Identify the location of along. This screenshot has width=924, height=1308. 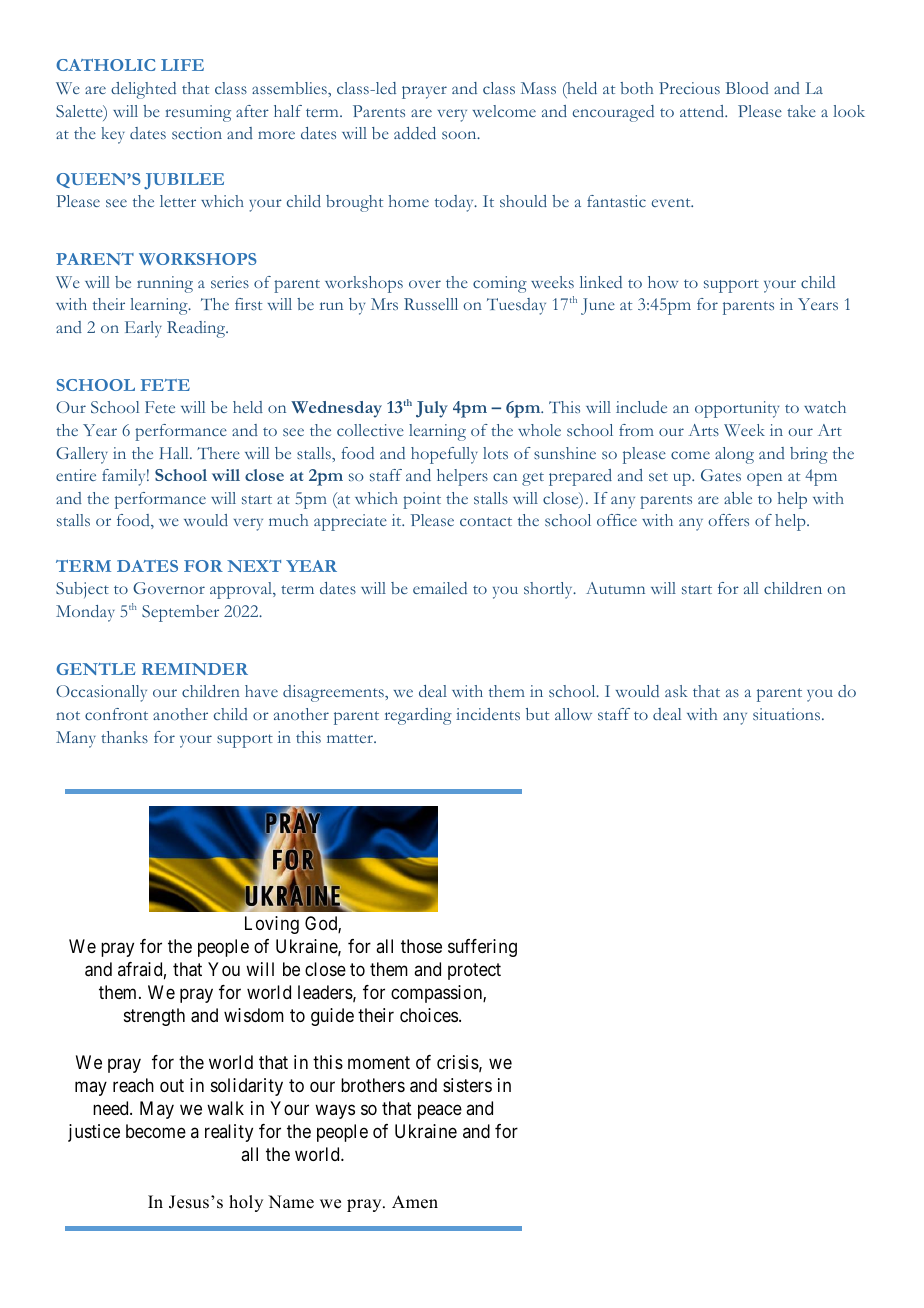
(734, 455).
